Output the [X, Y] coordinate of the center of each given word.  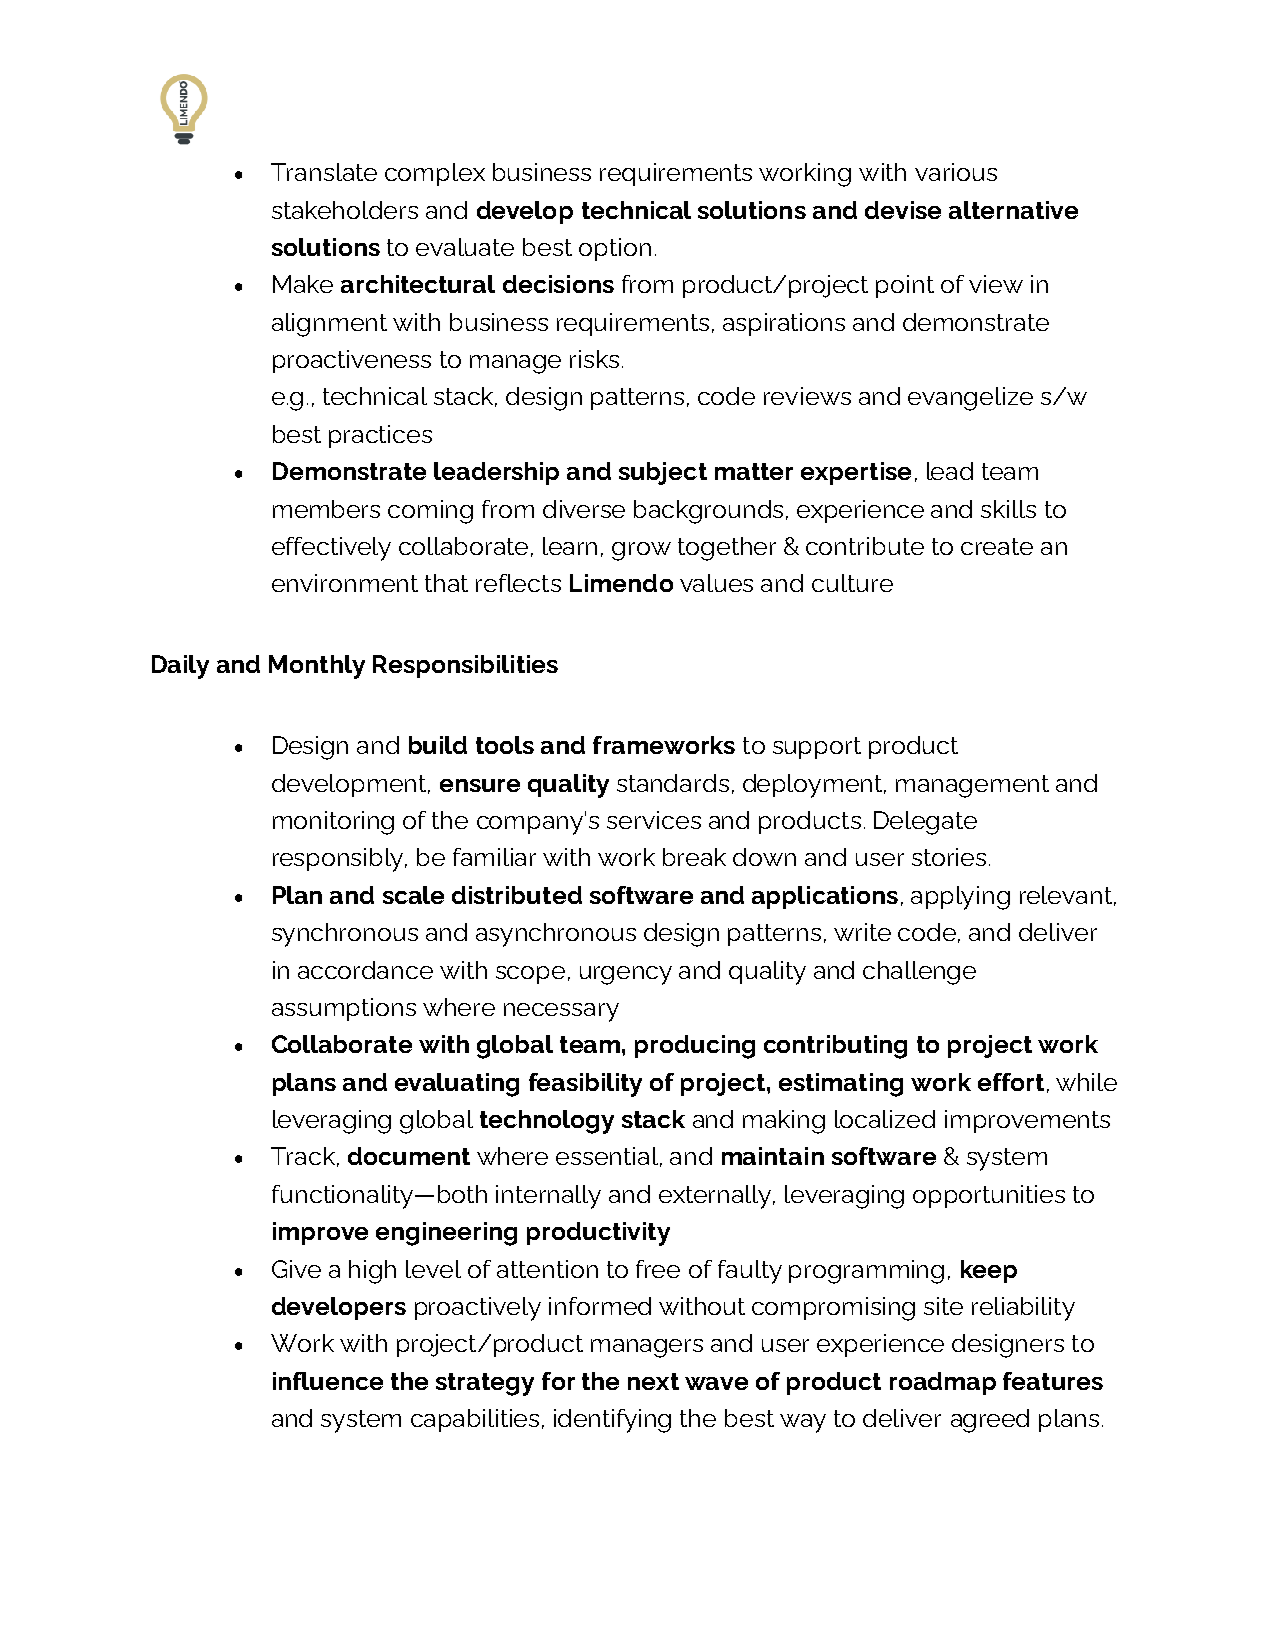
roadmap [943, 1383]
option [615, 249]
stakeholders [345, 210]
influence [328, 1381]
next [653, 1381]
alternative [1013, 210]
